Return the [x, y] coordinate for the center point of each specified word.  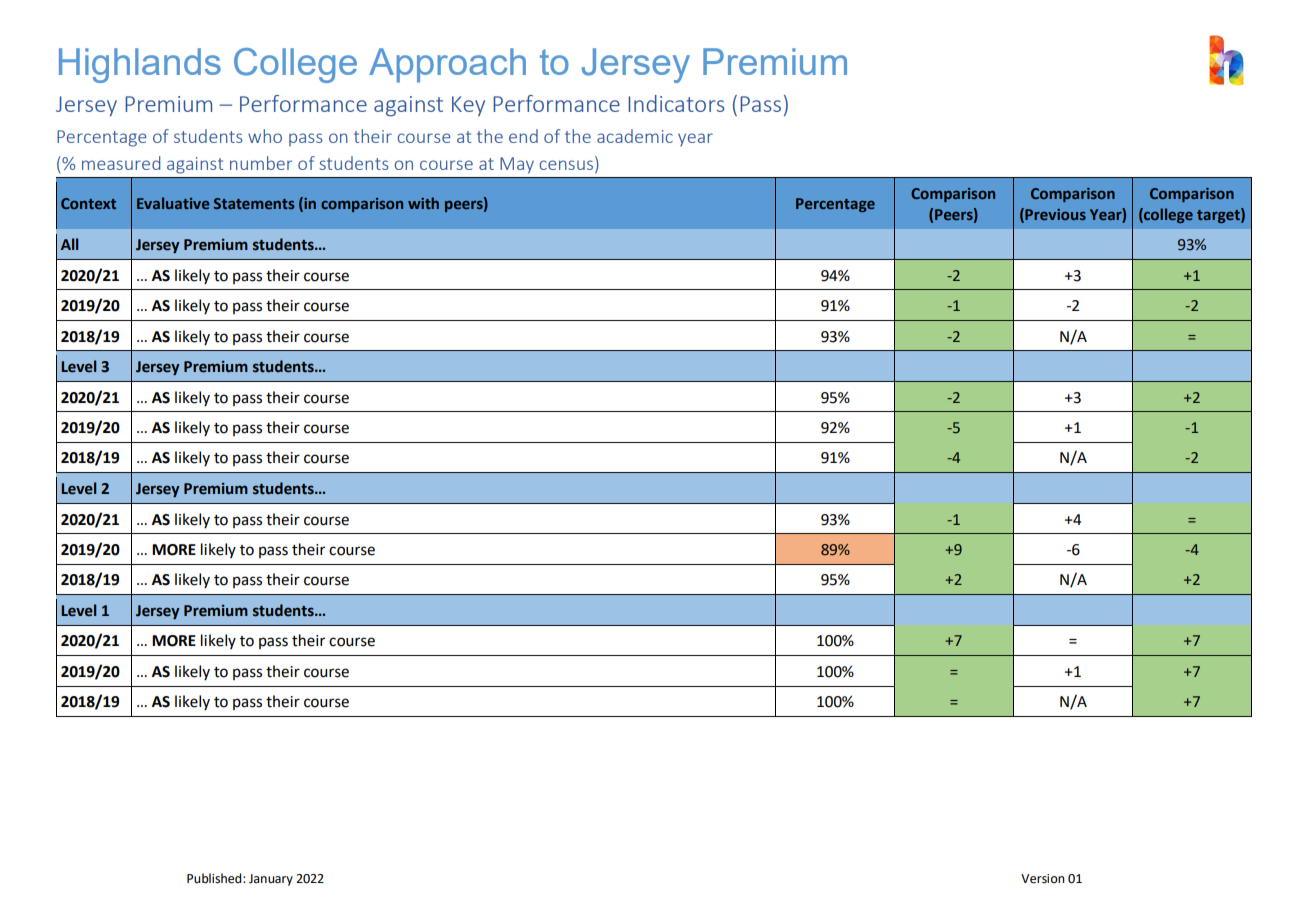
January [271, 880]
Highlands [140, 65]
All [69, 244]
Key [468, 106]
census [566, 165]
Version [1043, 879]
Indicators [676, 103]
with [423, 203]
